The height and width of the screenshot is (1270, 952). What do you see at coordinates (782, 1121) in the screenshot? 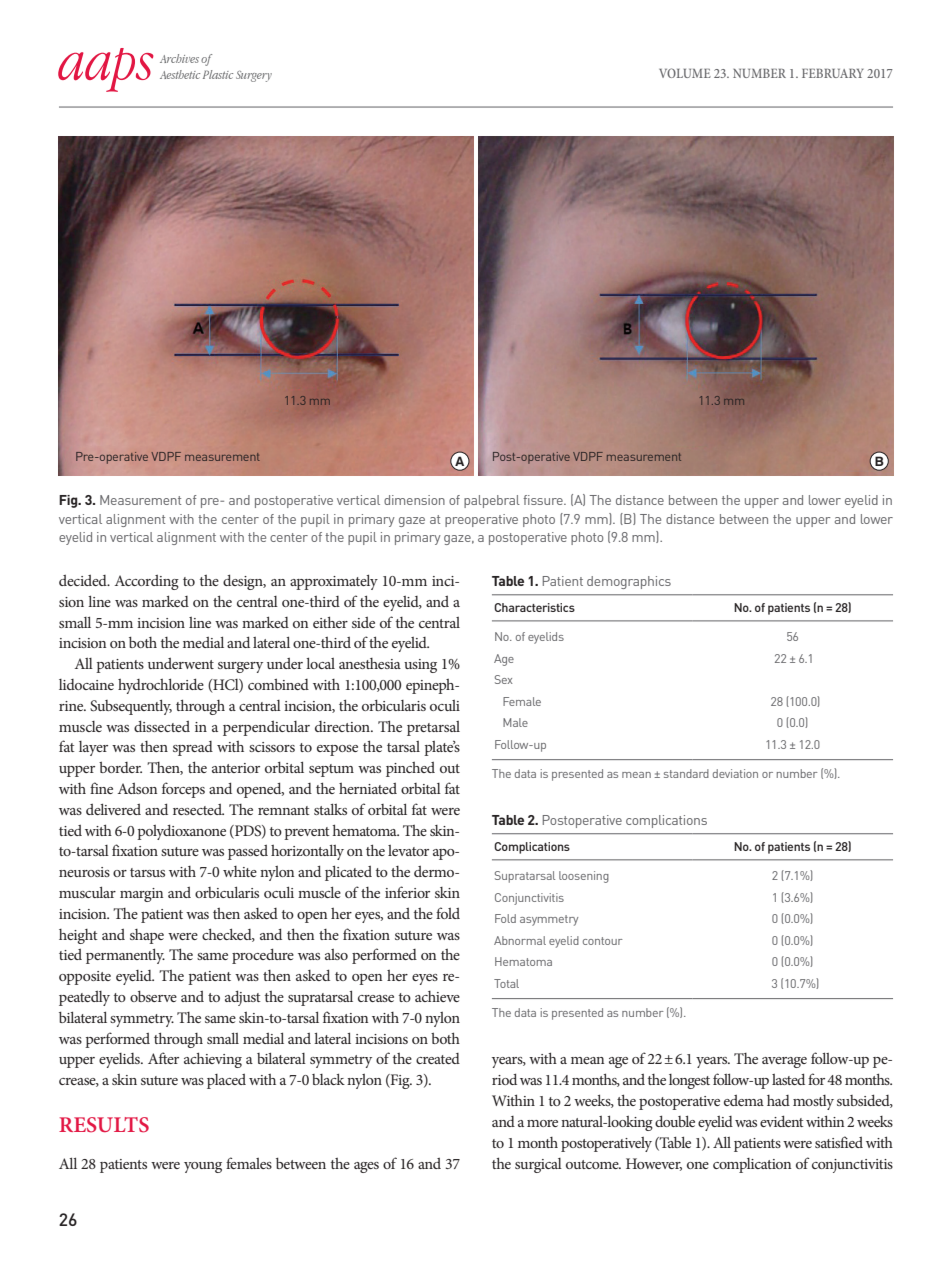
I see `evident` at bounding box center [782, 1121].
